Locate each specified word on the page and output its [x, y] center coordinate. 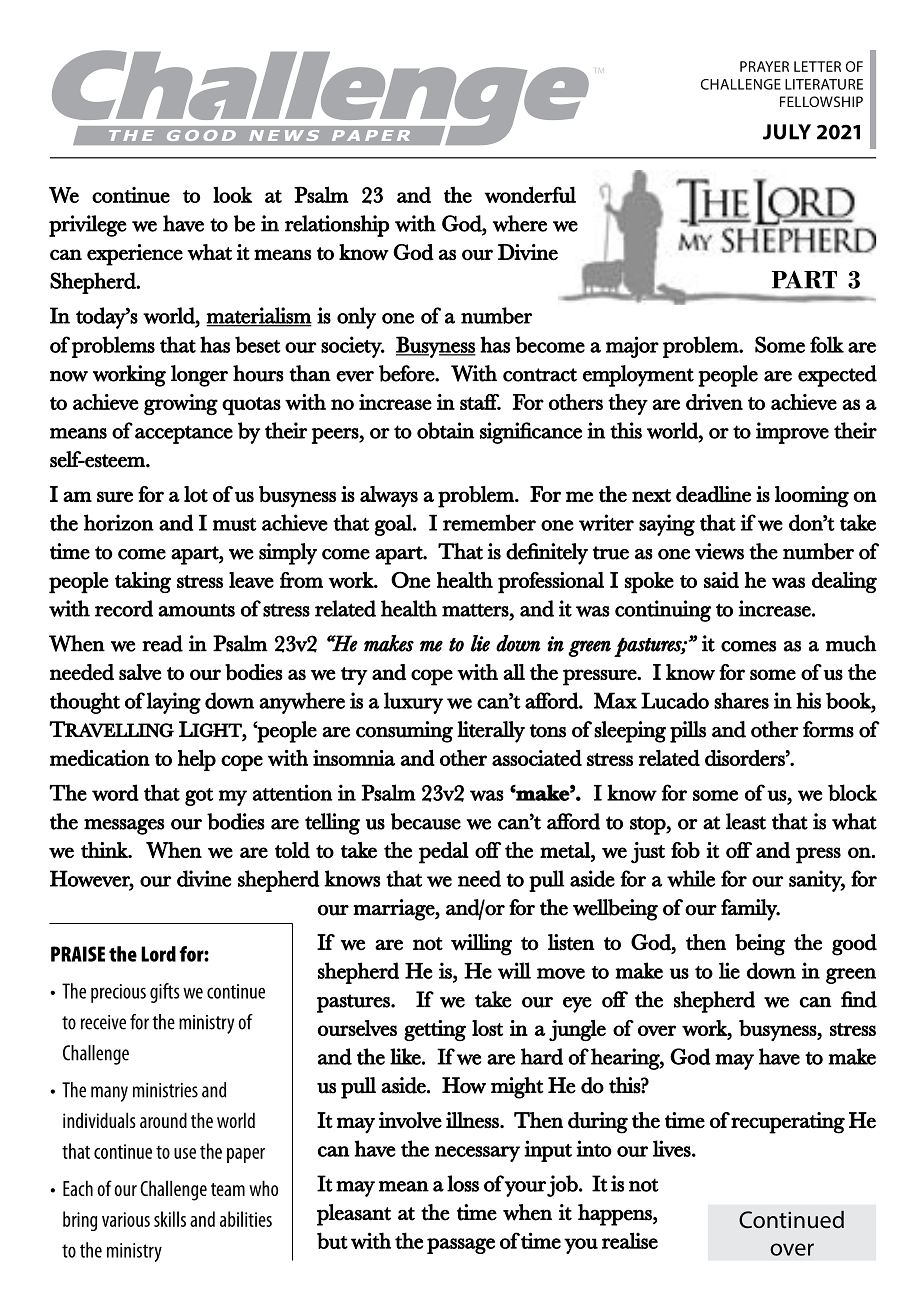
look [232, 194]
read [162, 643]
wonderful [530, 194]
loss [463, 1183]
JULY [787, 132]
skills [170, 1219]
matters [475, 610]
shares [741, 700]
